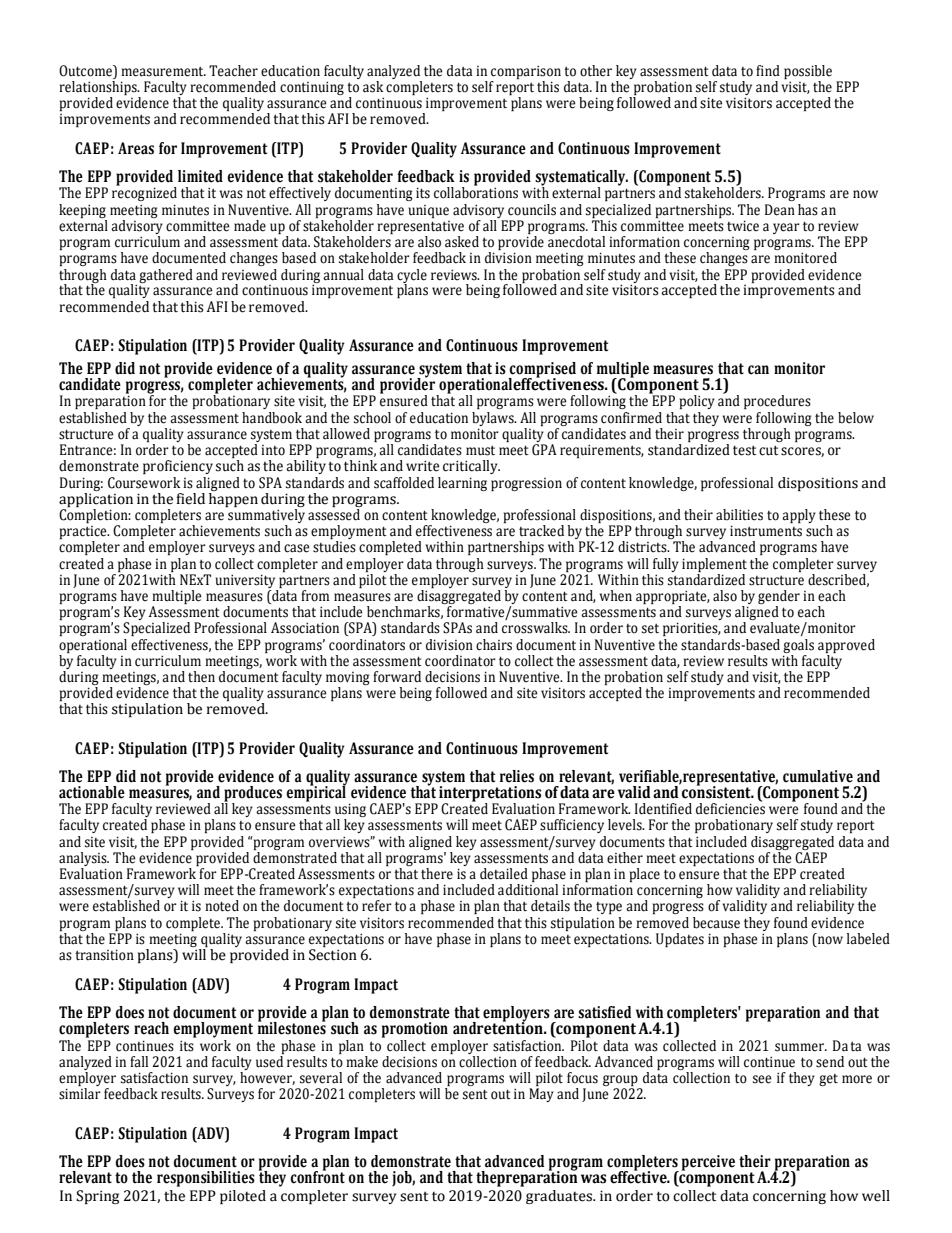  Describe the element at coordinates (768, 71) in the screenshot. I see `find` at that location.
